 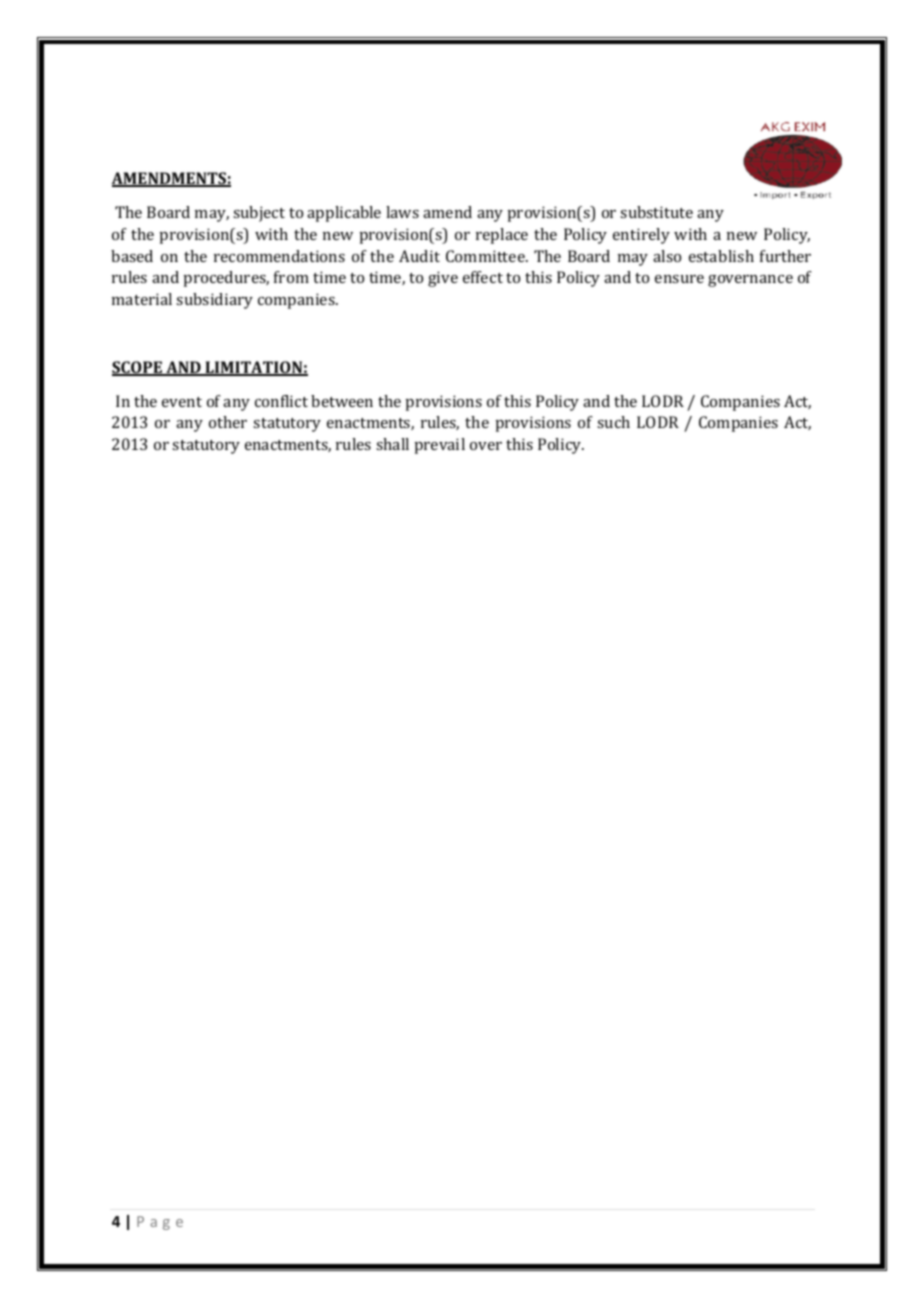 What do you see at coordinates (613, 422) in the image?
I see `such` at bounding box center [613, 422].
